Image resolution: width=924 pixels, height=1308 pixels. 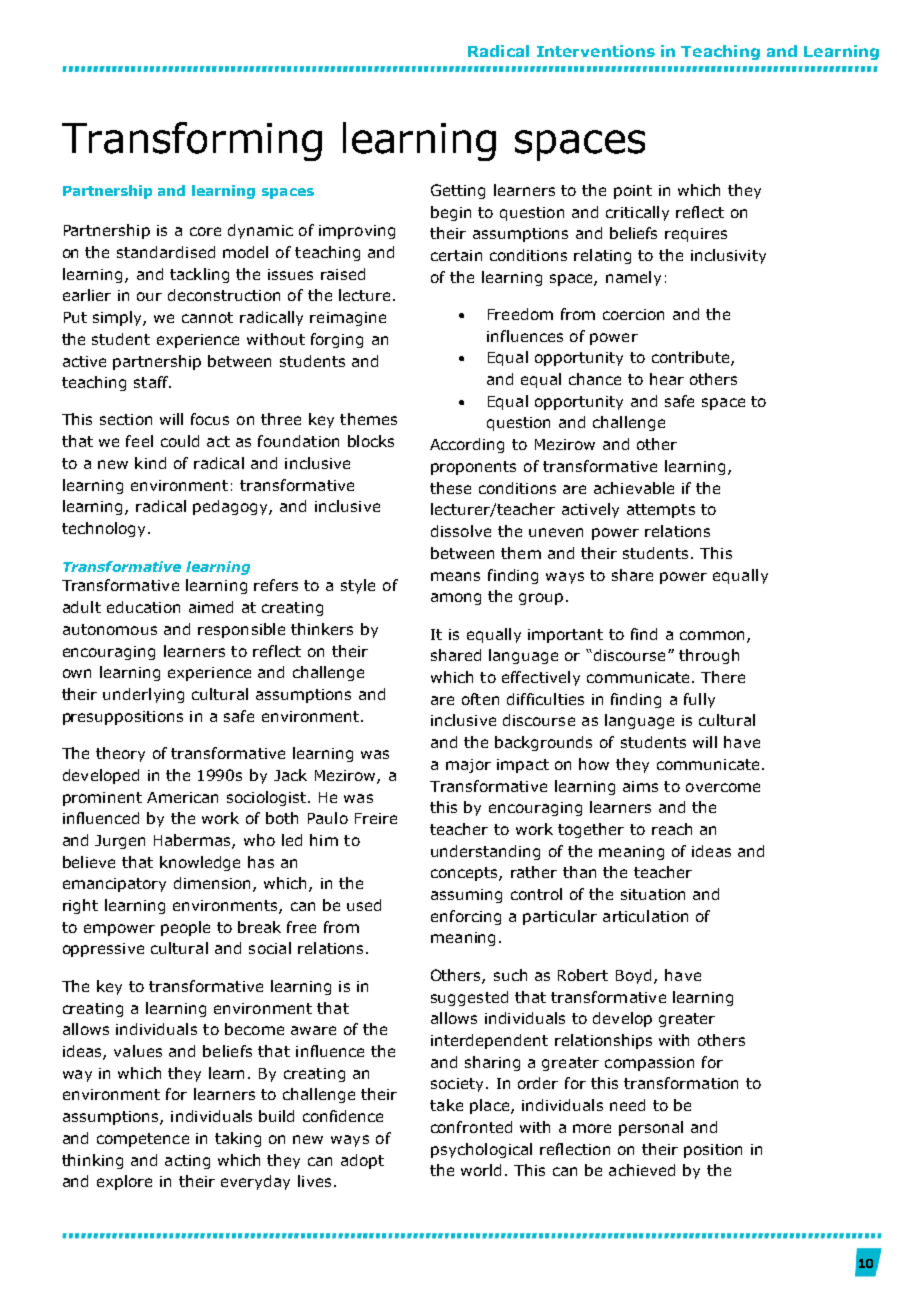 I want to click on Interventions, so click(x=596, y=51).
